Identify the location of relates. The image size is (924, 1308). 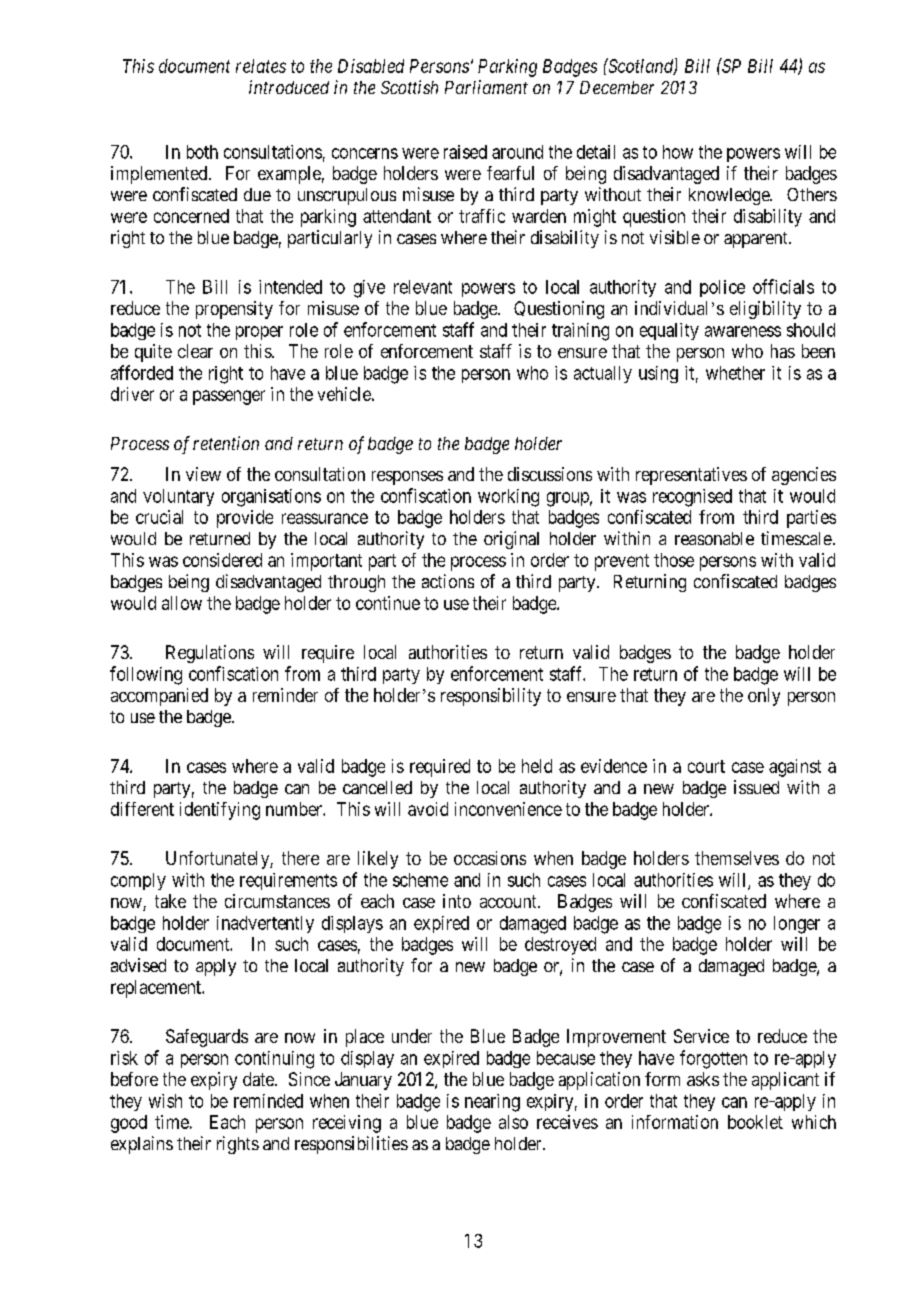
(261, 66).
